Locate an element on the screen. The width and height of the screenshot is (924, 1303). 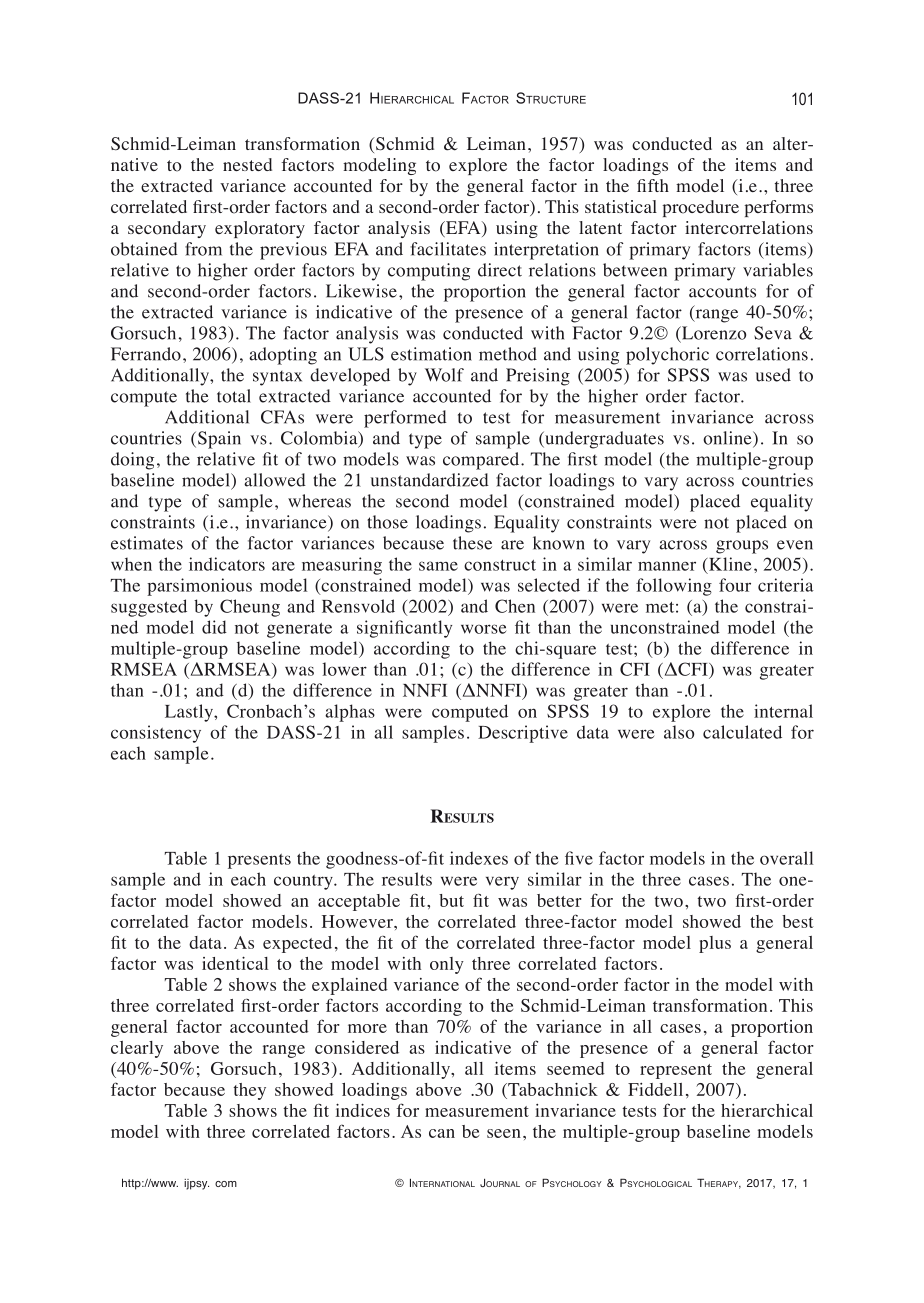
they is located at coordinates (249, 1091).
